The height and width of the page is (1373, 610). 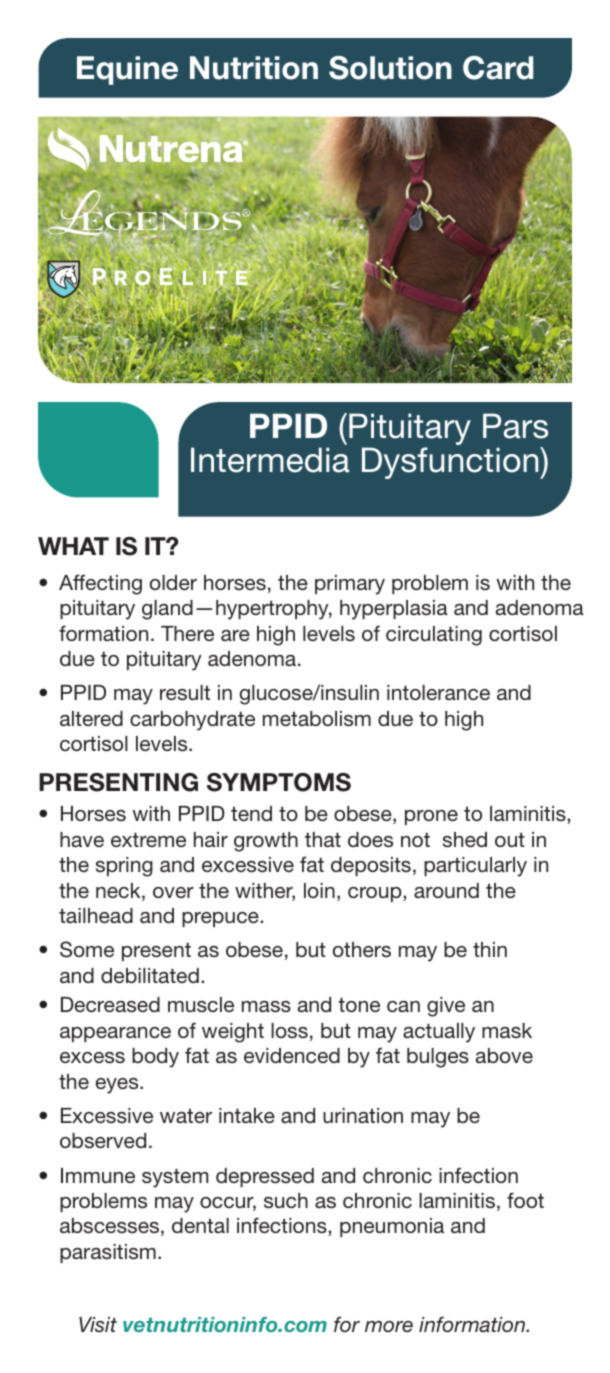 I want to click on Intermedia, so click(x=270, y=460).
